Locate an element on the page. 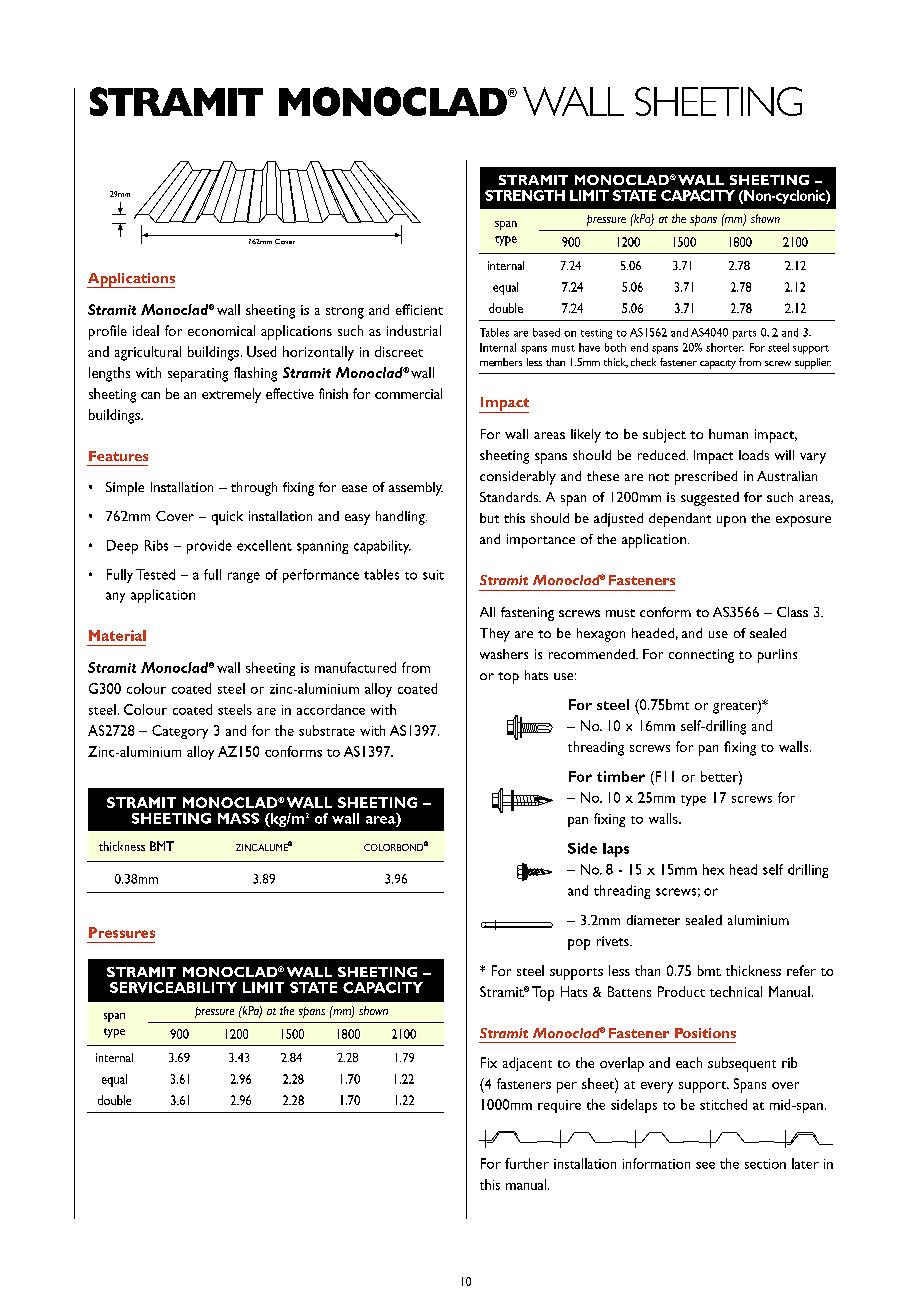 The image size is (924, 1308). upon is located at coordinates (731, 521).
